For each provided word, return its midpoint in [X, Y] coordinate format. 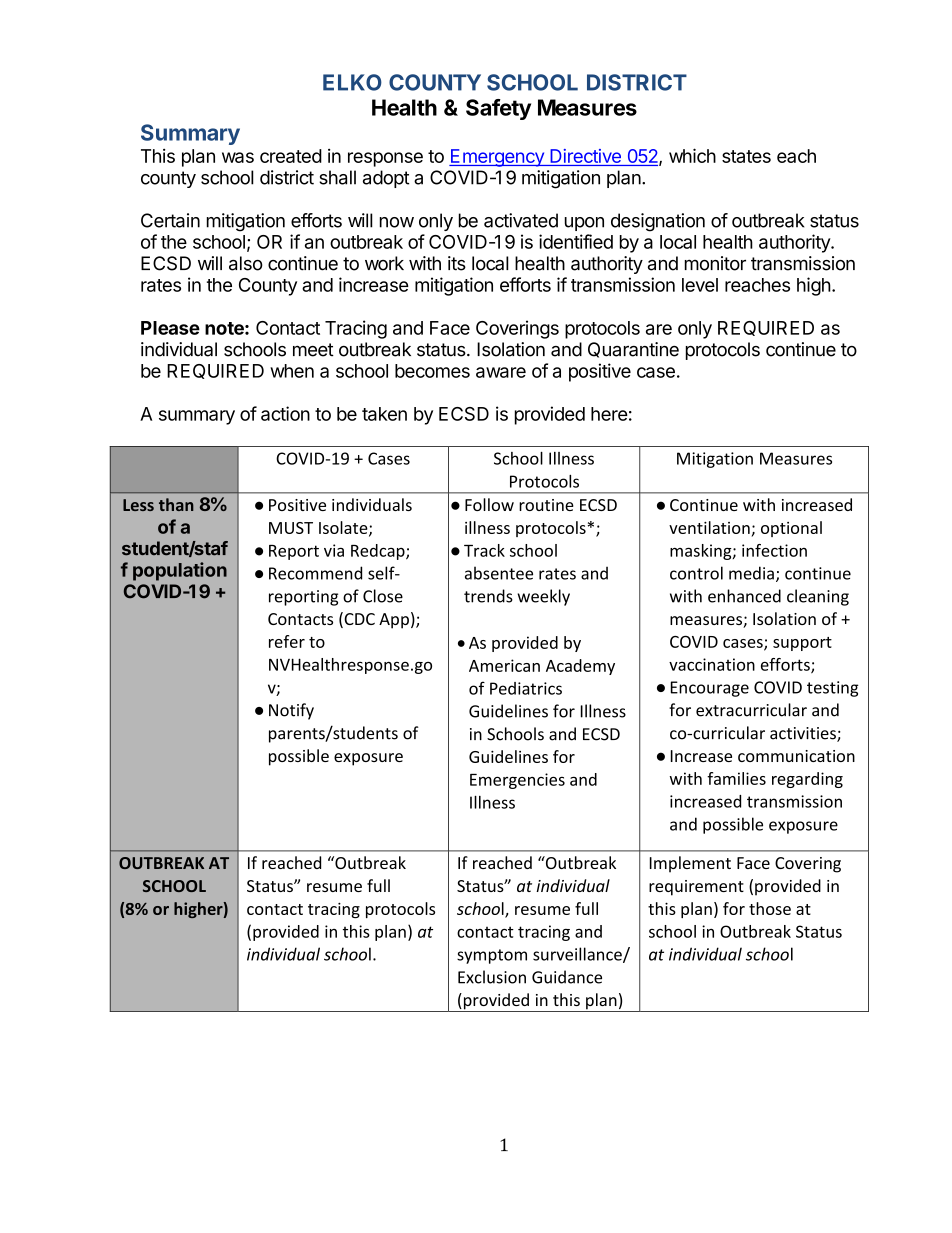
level [700, 285]
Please [170, 328]
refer [287, 641]
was [238, 157]
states [746, 156]
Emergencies [517, 781]
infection [774, 550]
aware [501, 372]
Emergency [497, 158]
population [180, 571]
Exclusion [492, 977]
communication [796, 756]
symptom [492, 956]
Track [484, 550]
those [770, 908]
